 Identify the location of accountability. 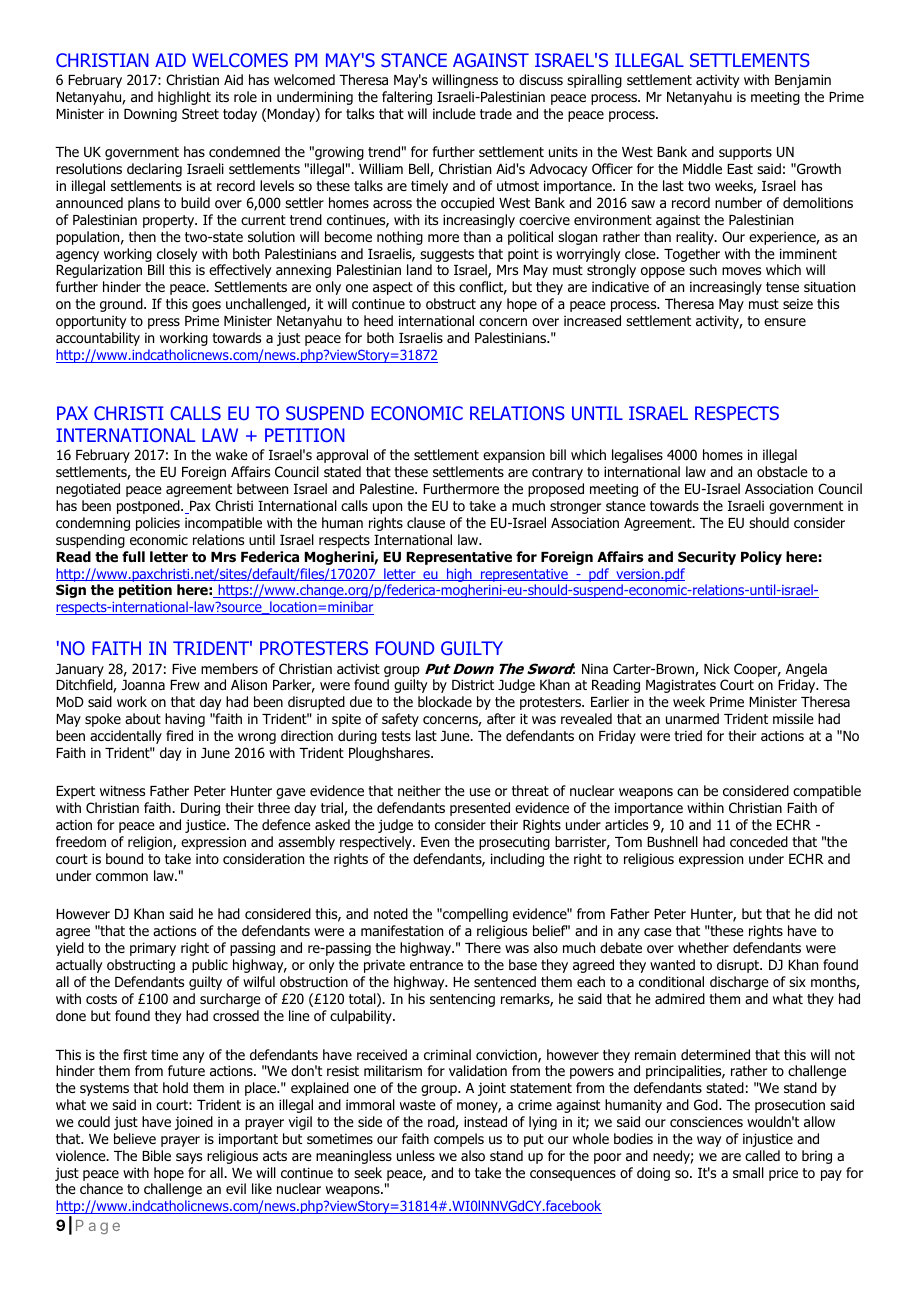
(98, 339).
